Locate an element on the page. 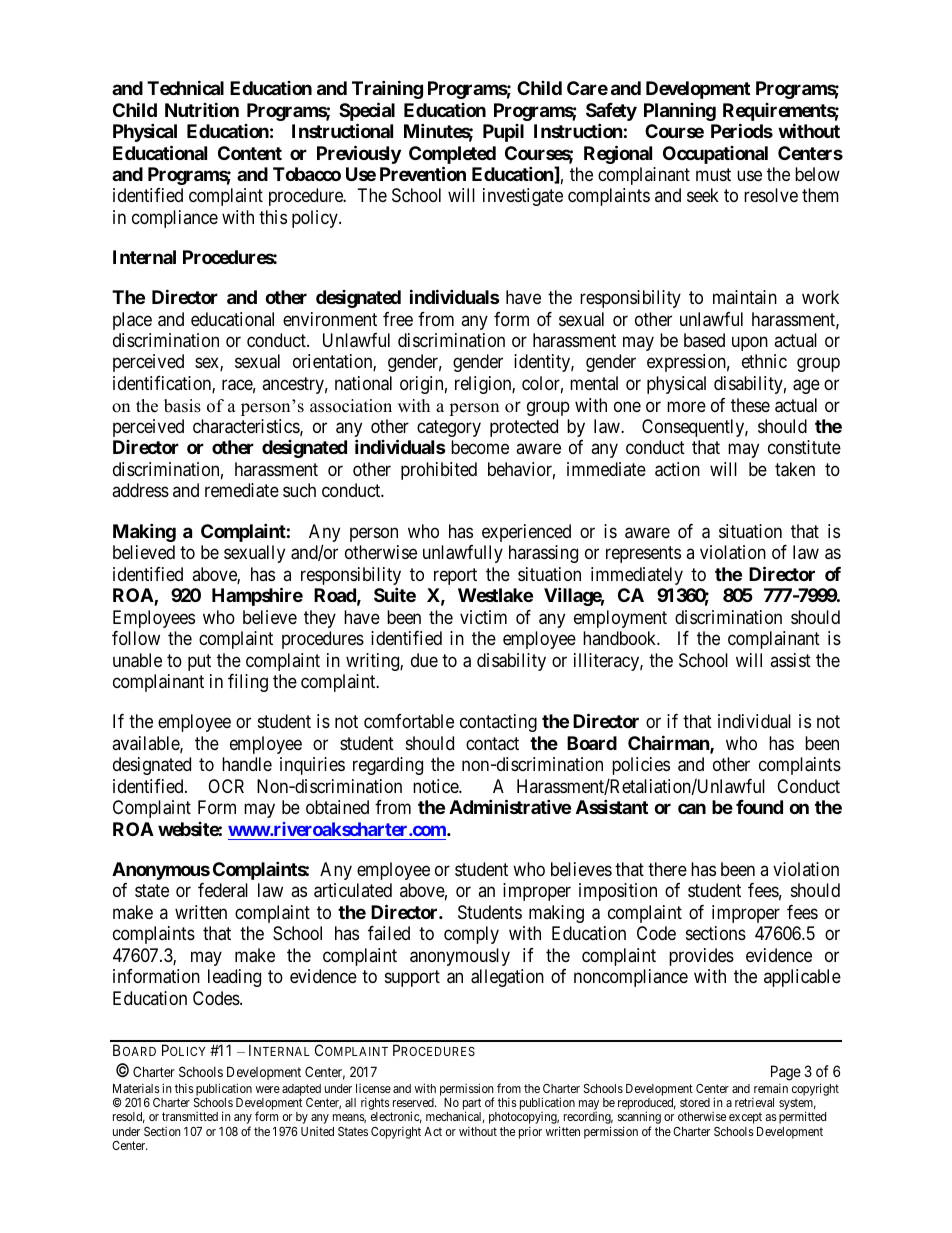 The image size is (952, 1233). found is located at coordinates (759, 807).
